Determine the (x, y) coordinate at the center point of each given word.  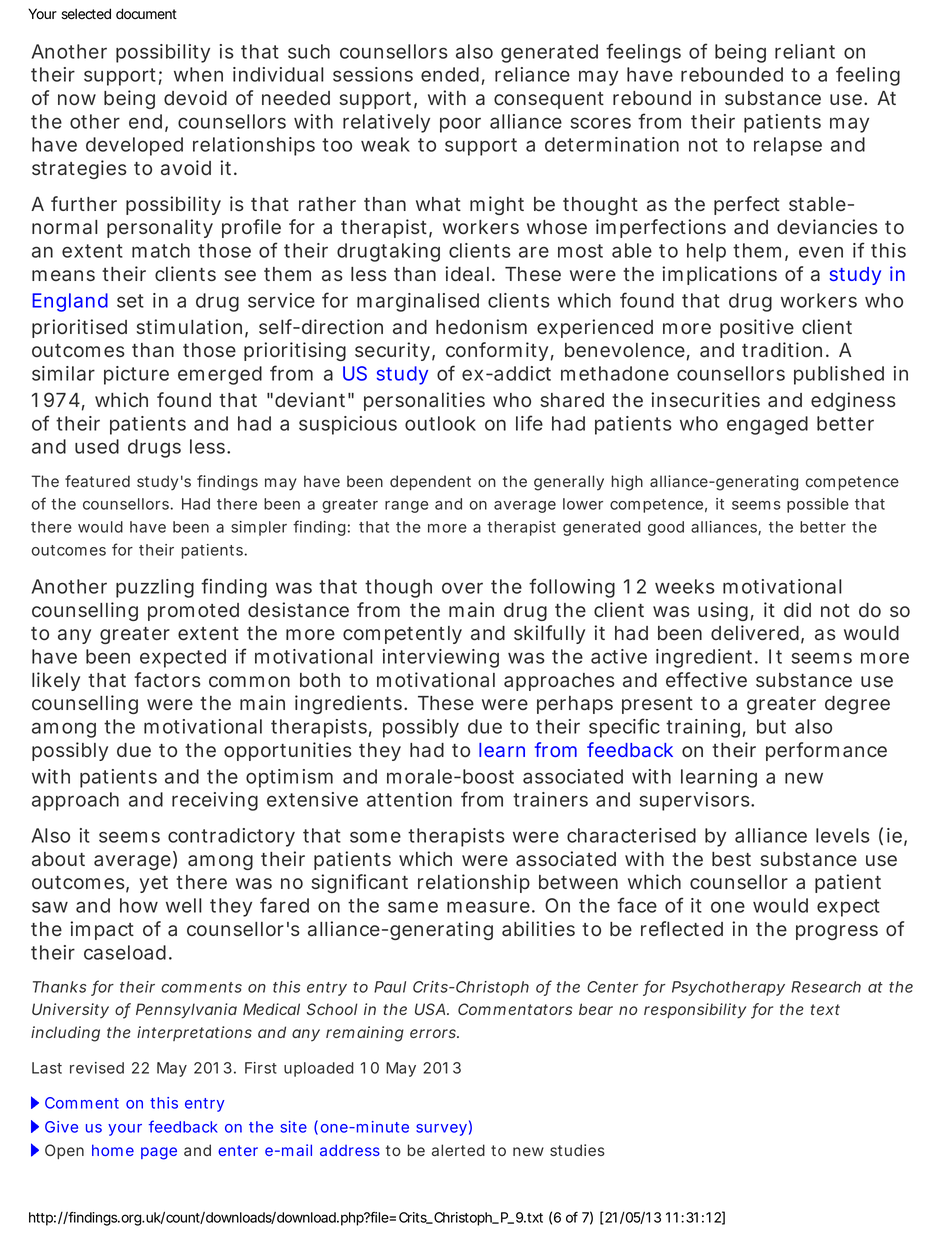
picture (136, 375)
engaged (767, 425)
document (146, 14)
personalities (424, 401)
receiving (215, 801)
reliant (805, 51)
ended (450, 74)
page (159, 1153)
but (771, 726)
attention (409, 799)
